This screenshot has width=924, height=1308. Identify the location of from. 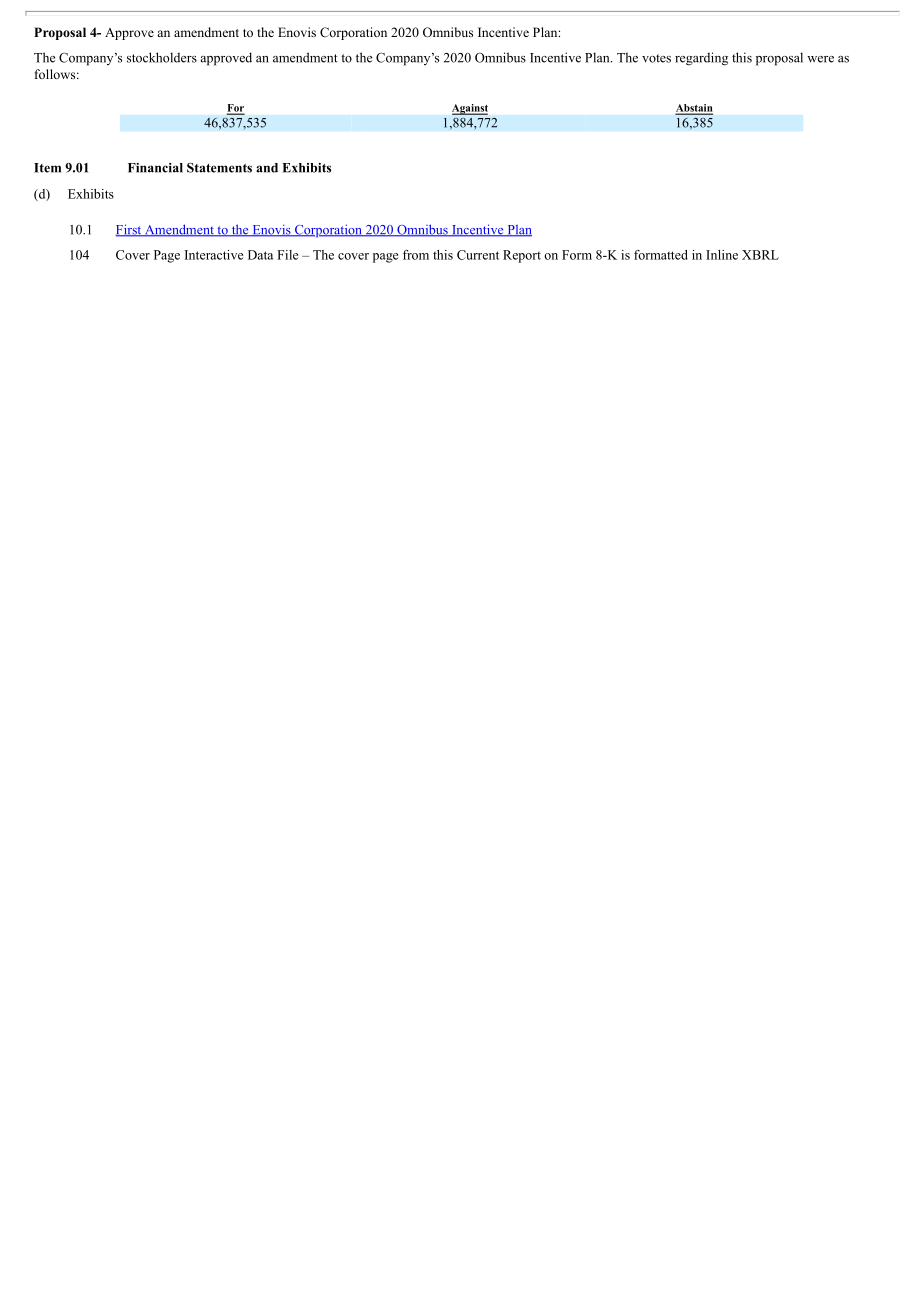
(416, 255).
